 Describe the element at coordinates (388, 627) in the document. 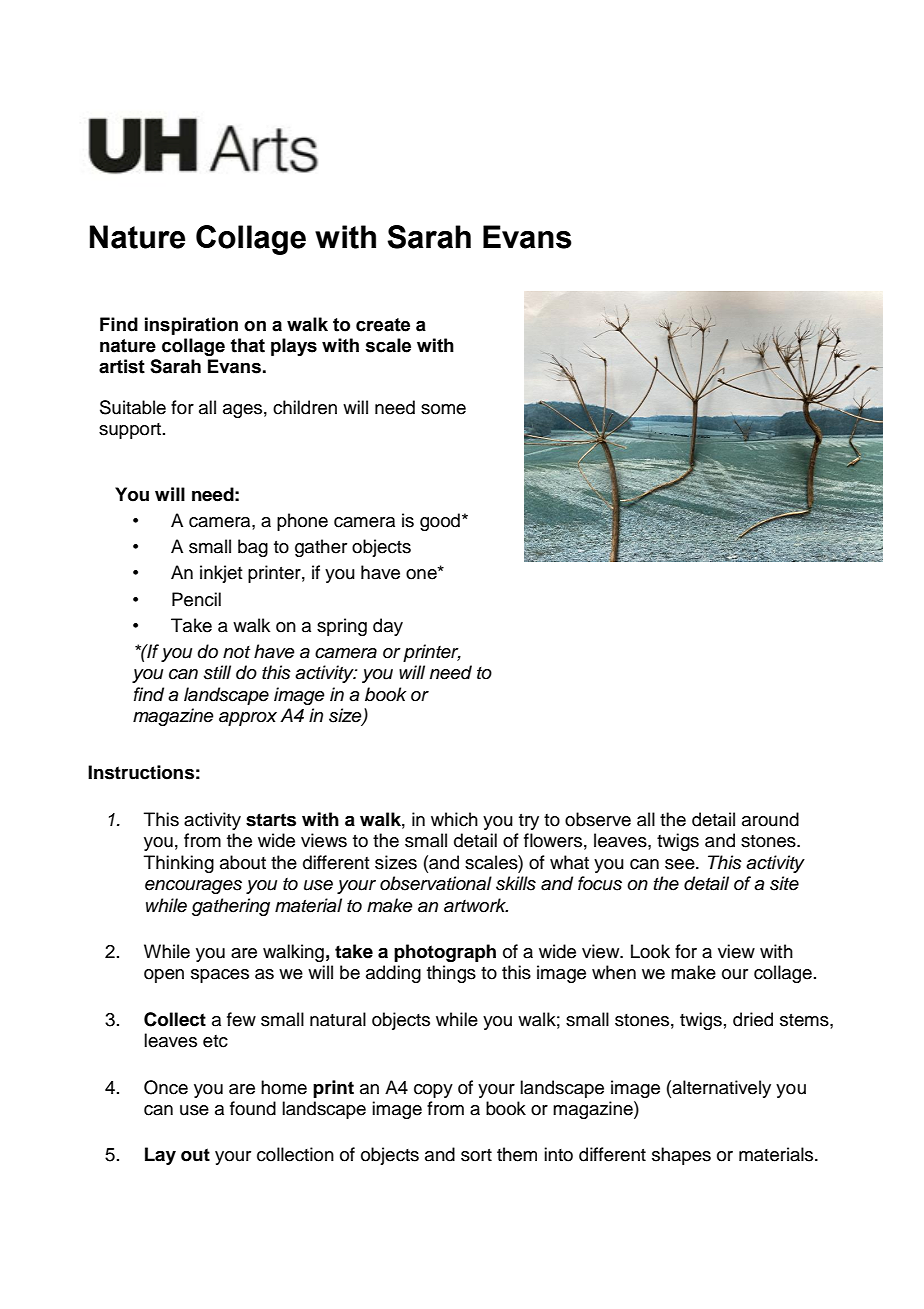

I see `day` at that location.
